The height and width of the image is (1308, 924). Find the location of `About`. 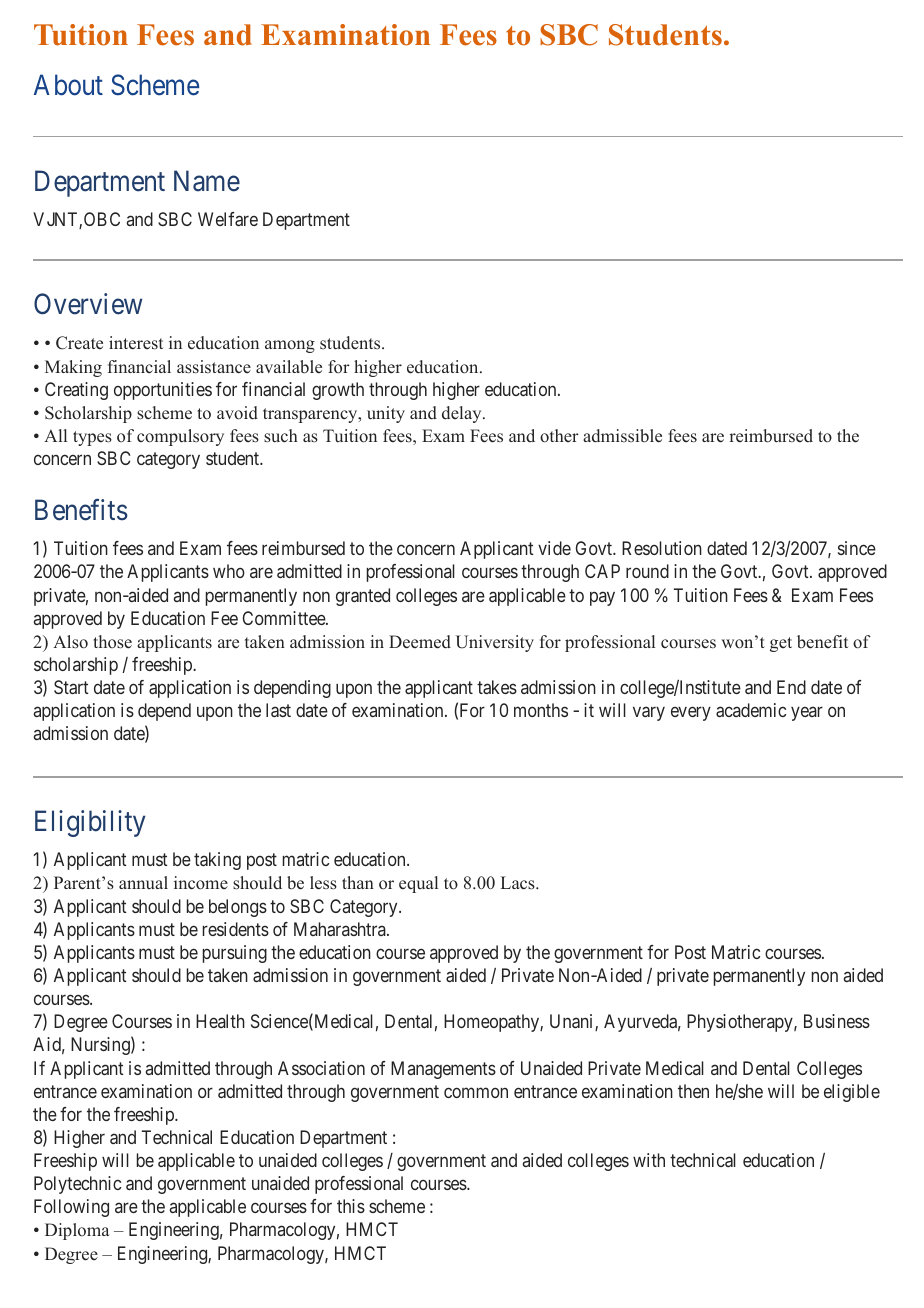

About is located at coordinates (68, 85).
